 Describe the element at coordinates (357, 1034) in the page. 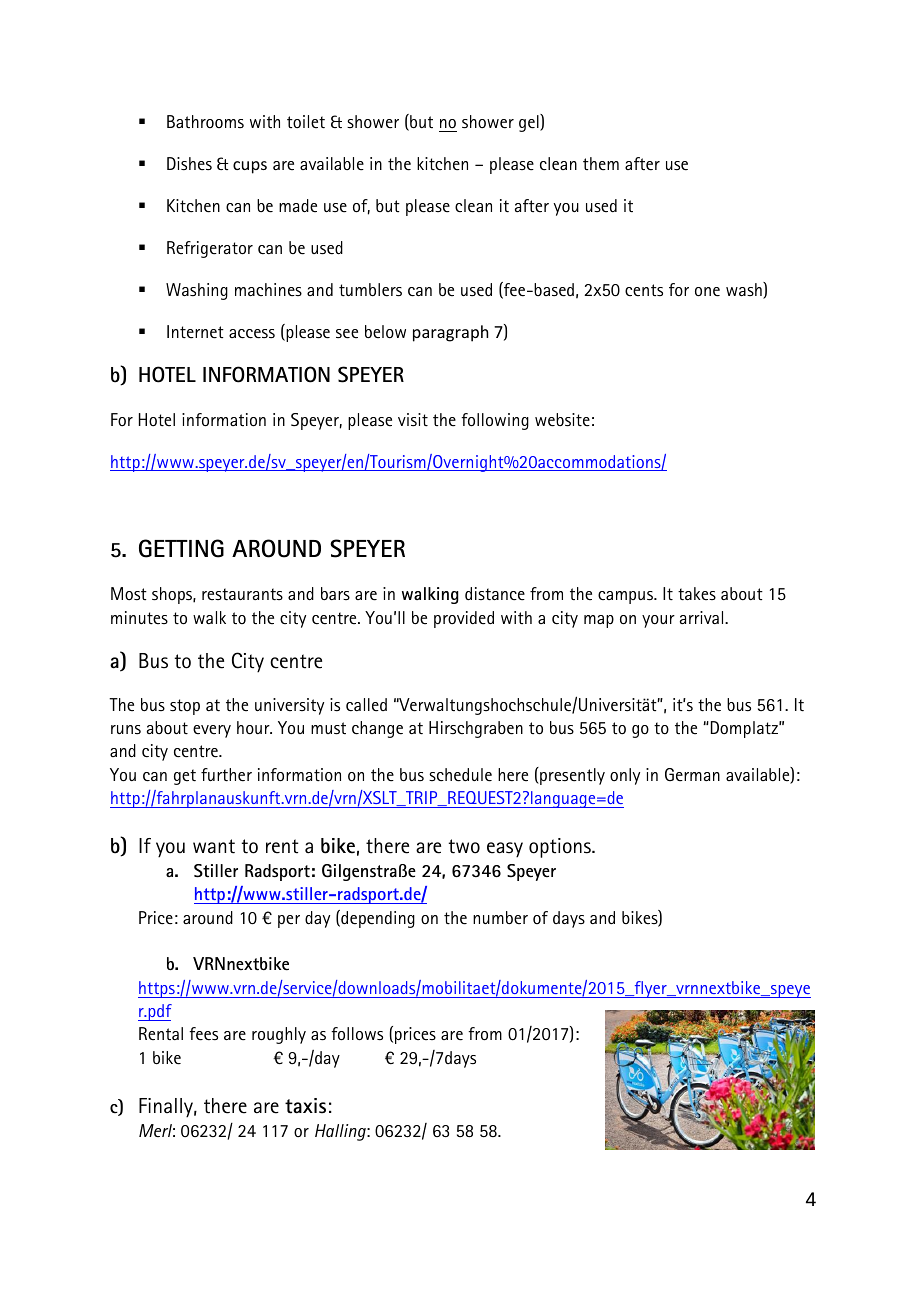

I see `follows` at that location.
